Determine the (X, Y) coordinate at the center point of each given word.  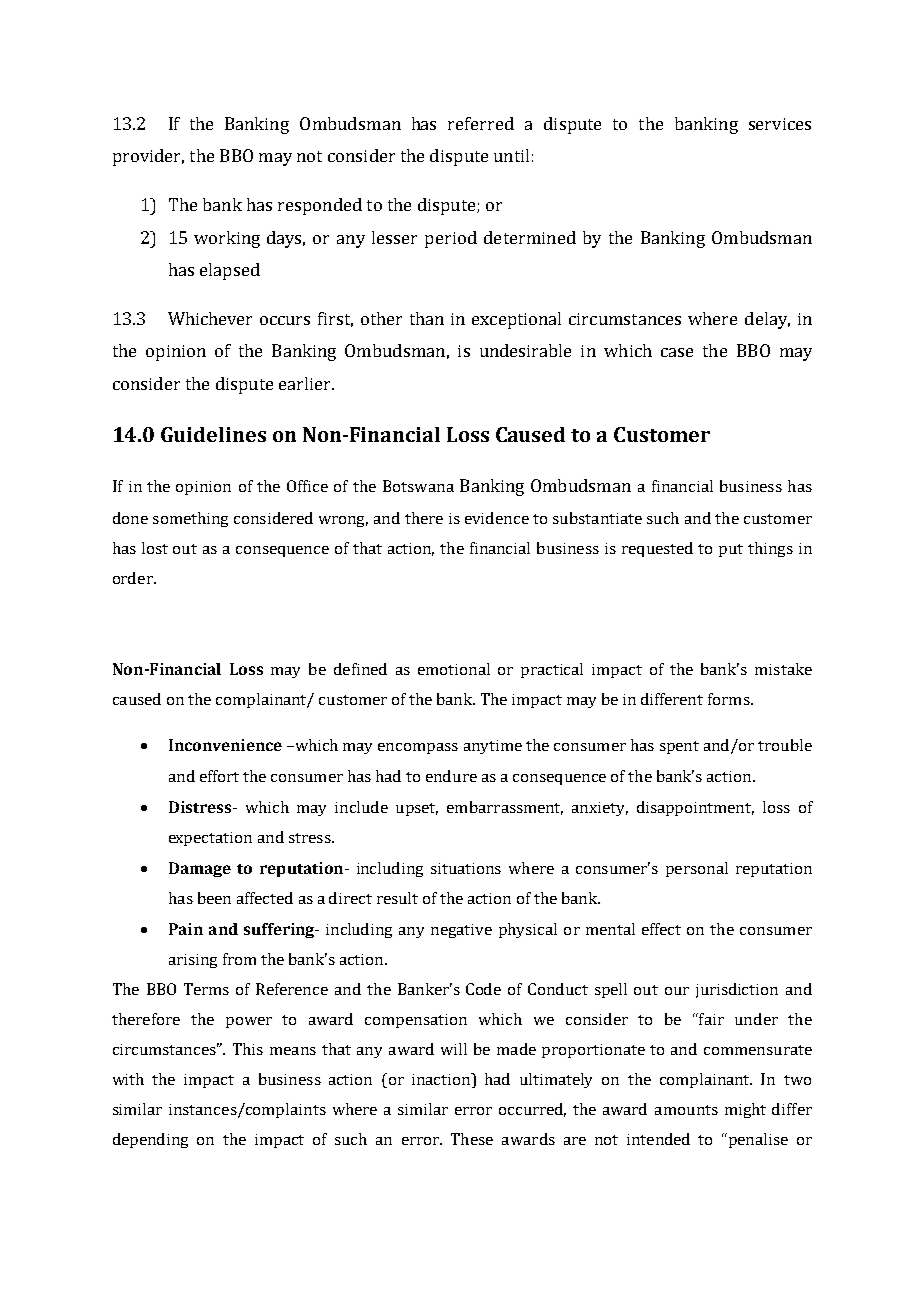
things (770, 549)
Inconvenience (225, 745)
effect (661, 929)
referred (481, 123)
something (190, 519)
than (427, 318)
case (677, 352)
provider (148, 157)
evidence (497, 518)
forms (730, 699)
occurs (285, 320)
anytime (493, 747)
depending (150, 1140)
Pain (186, 929)
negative (461, 931)
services (780, 124)
